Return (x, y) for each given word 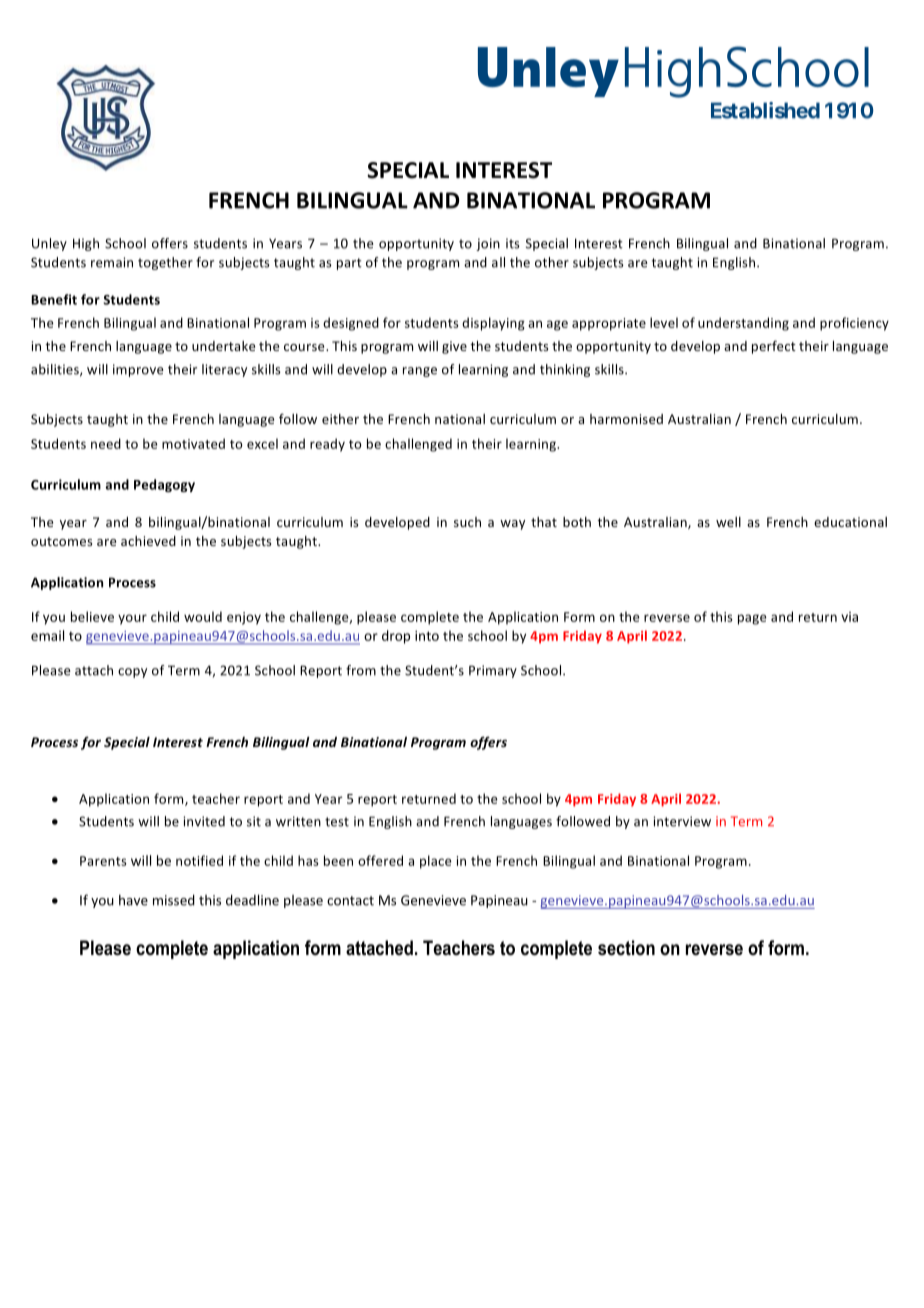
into (427, 635)
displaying (493, 324)
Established (765, 110)
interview (682, 821)
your (132, 619)
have (133, 900)
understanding (743, 324)
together (165, 263)
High (86, 244)
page (752, 619)
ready (327, 445)
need (106, 443)
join (488, 244)
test (337, 822)
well (728, 522)
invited (204, 821)
